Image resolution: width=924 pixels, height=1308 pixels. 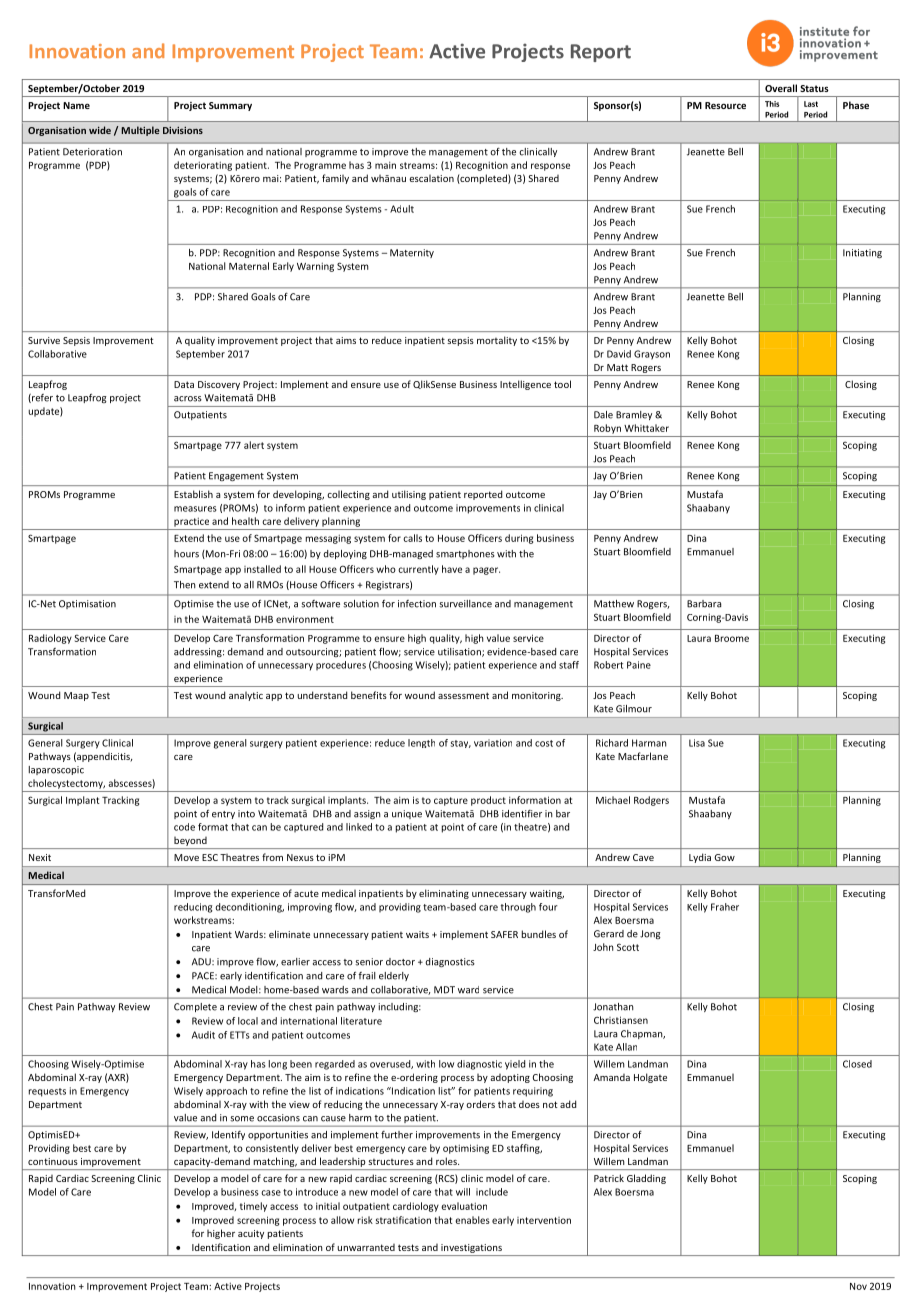 I want to click on Jong, so click(x=650, y=934).
